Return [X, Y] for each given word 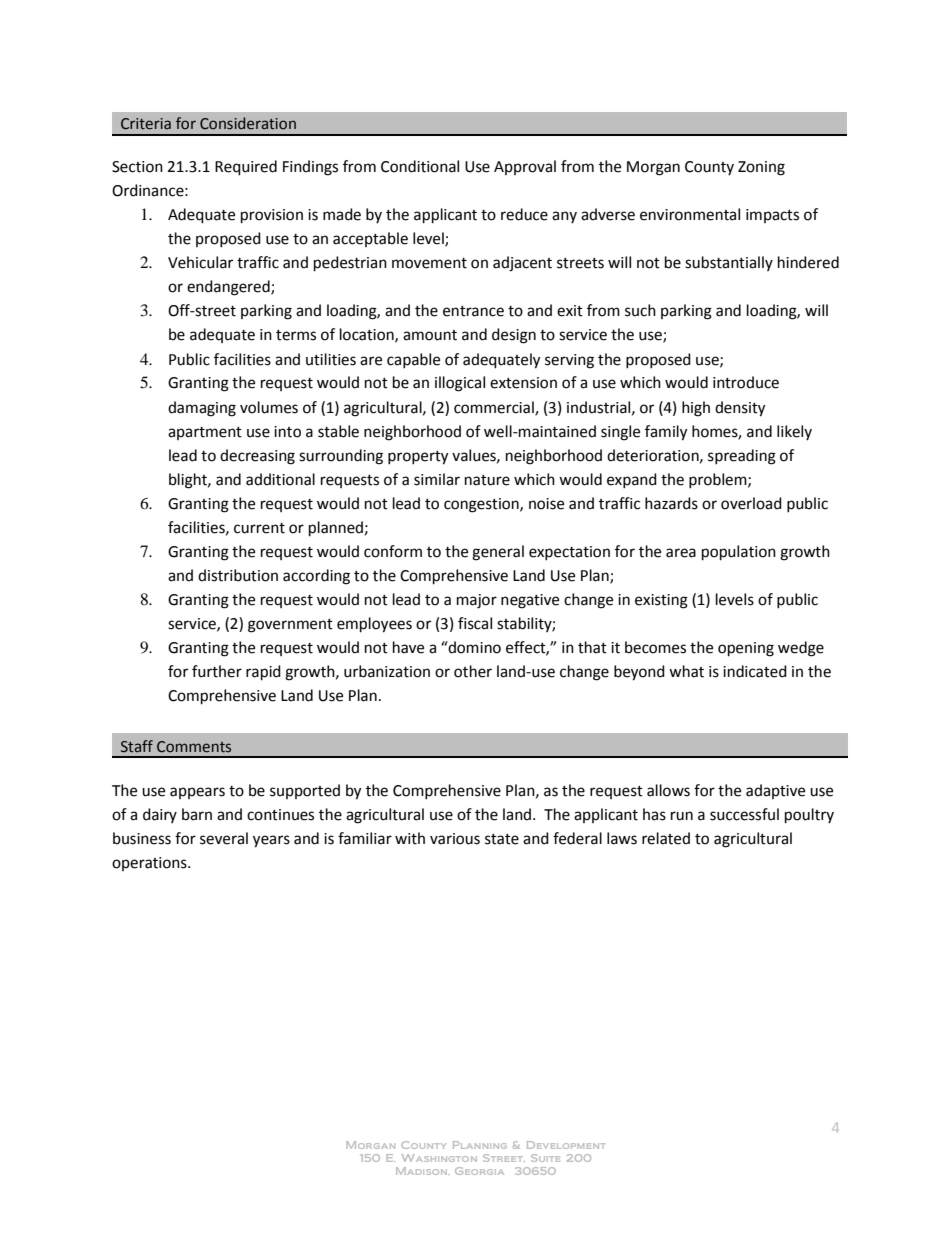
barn [197, 814]
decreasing [257, 457]
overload [751, 503]
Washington [439, 1158]
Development [566, 1145]
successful [744, 814]
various [455, 839]
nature [487, 480]
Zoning [761, 168]
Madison [422, 1171]
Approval [525, 167]
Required [246, 168]
